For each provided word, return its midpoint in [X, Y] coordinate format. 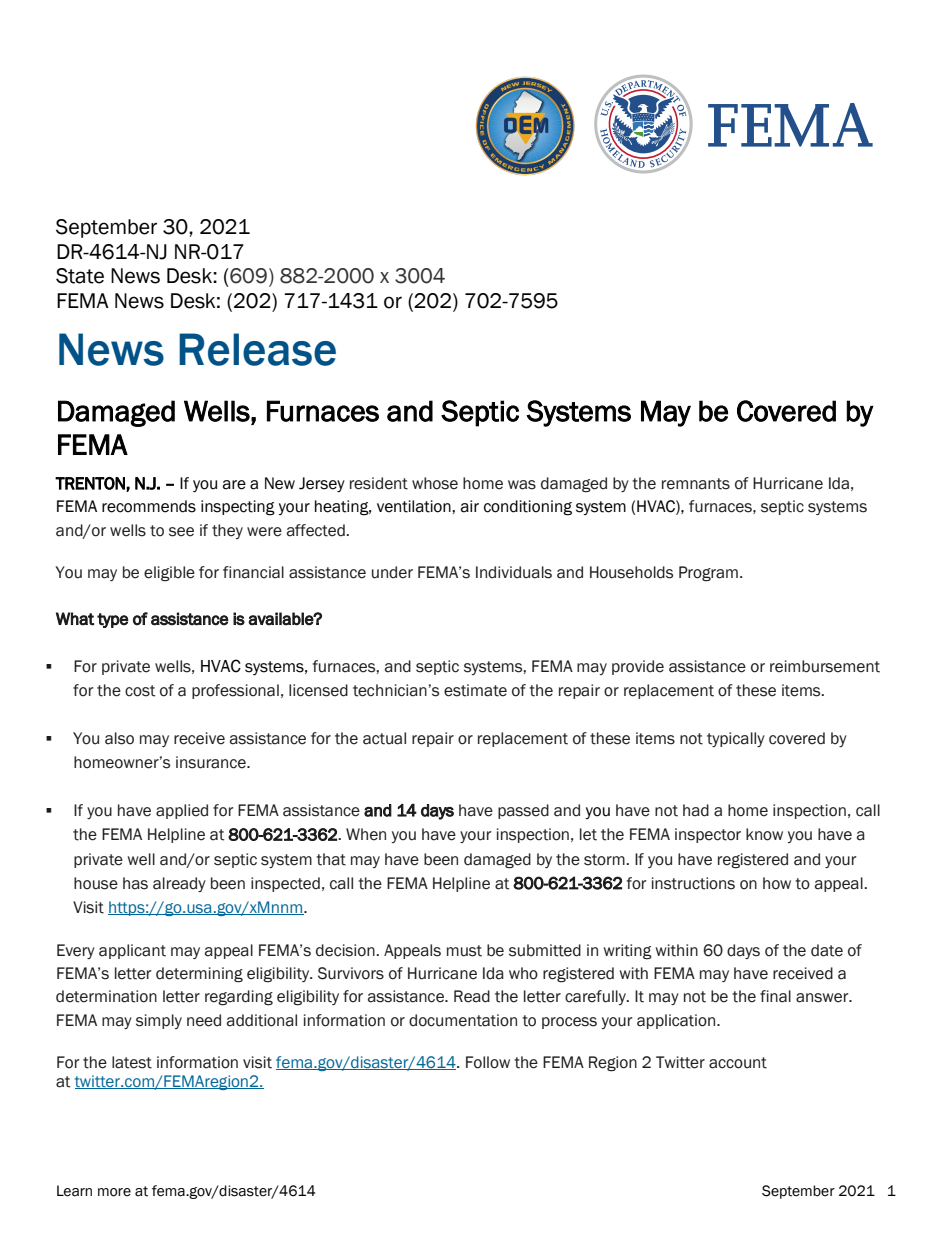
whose [435, 483]
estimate [475, 690]
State [80, 276]
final [775, 996]
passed [523, 811]
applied [182, 811]
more [114, 1192]
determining [199, 975]
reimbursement [825, 666]
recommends [149, 506]
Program [708, 574]
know [764, 834]
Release [257, 349]
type [113, 620]
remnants [696, 484]
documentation [463, 1020]
